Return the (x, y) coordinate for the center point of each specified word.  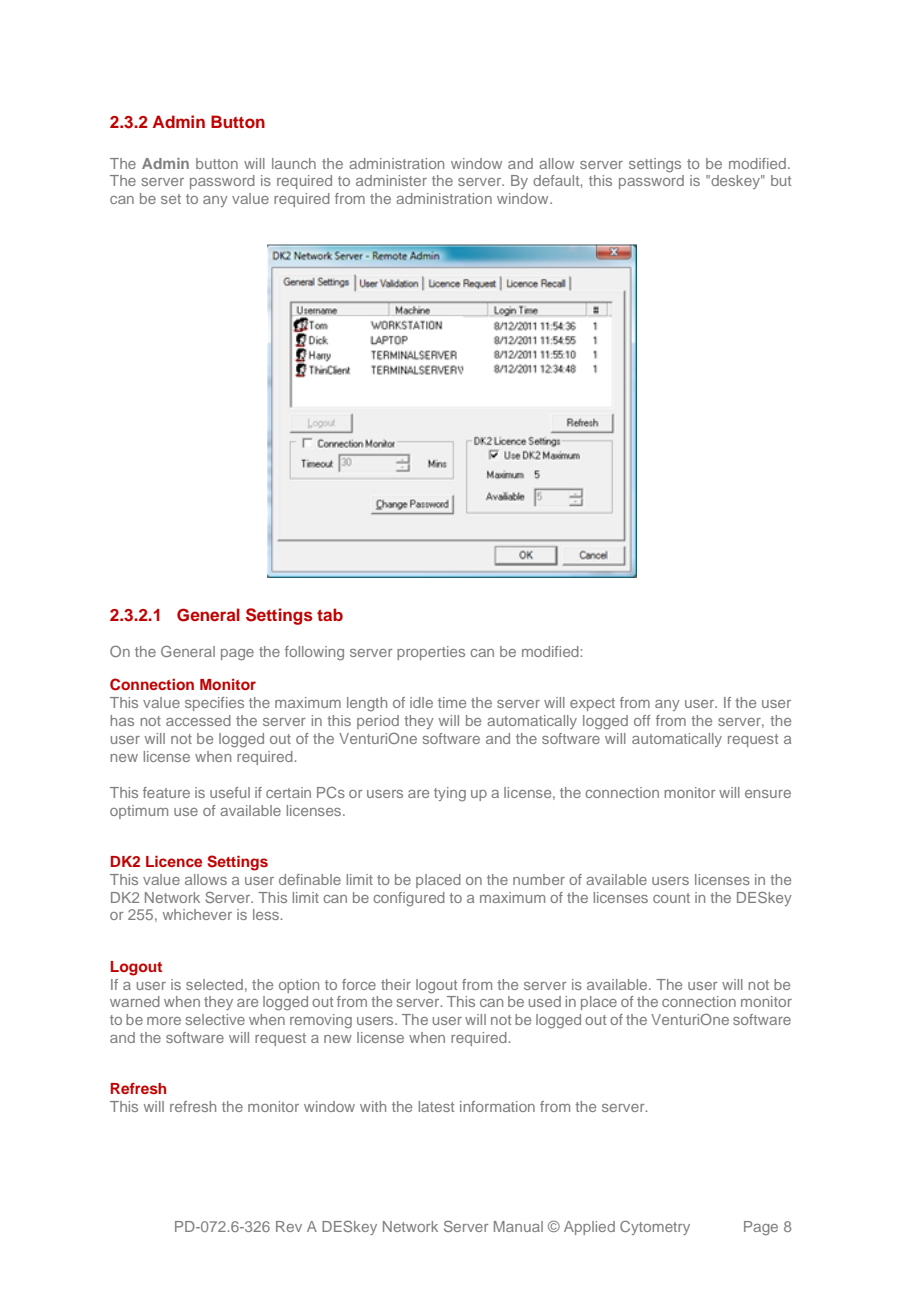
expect (592, 704)
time (452, 702)
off (642, 720)
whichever (197, 914)
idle (421, 702)
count (671, 898)
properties (431, 653)
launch (294, 163)
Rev (289, 1226)
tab (330, 614)
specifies (214, 704)
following (314, 653)
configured (409, 899)
